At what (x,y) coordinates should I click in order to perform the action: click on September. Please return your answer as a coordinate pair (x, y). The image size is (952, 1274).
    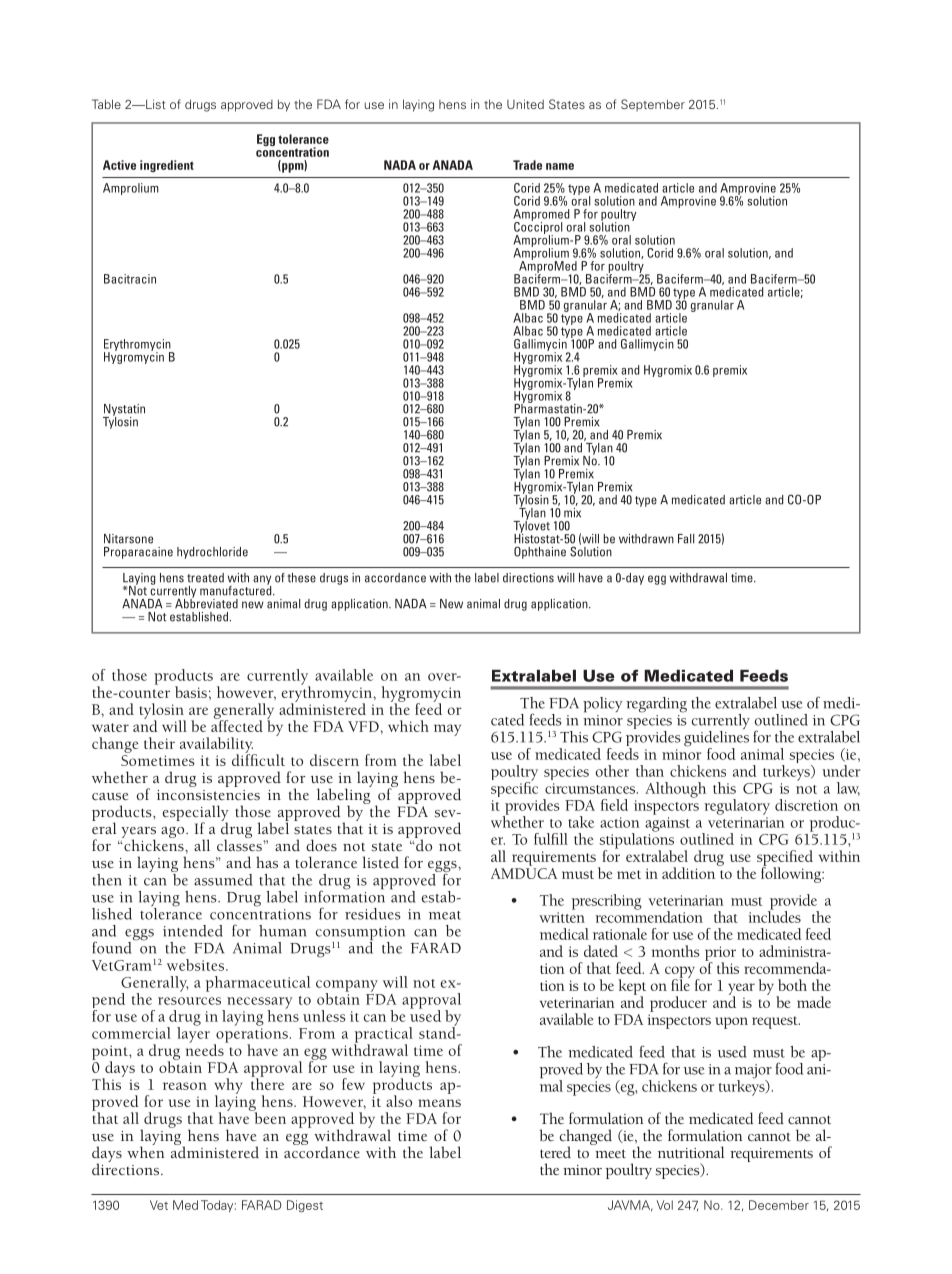
    Looking at the image, I should click on (653, 105).
